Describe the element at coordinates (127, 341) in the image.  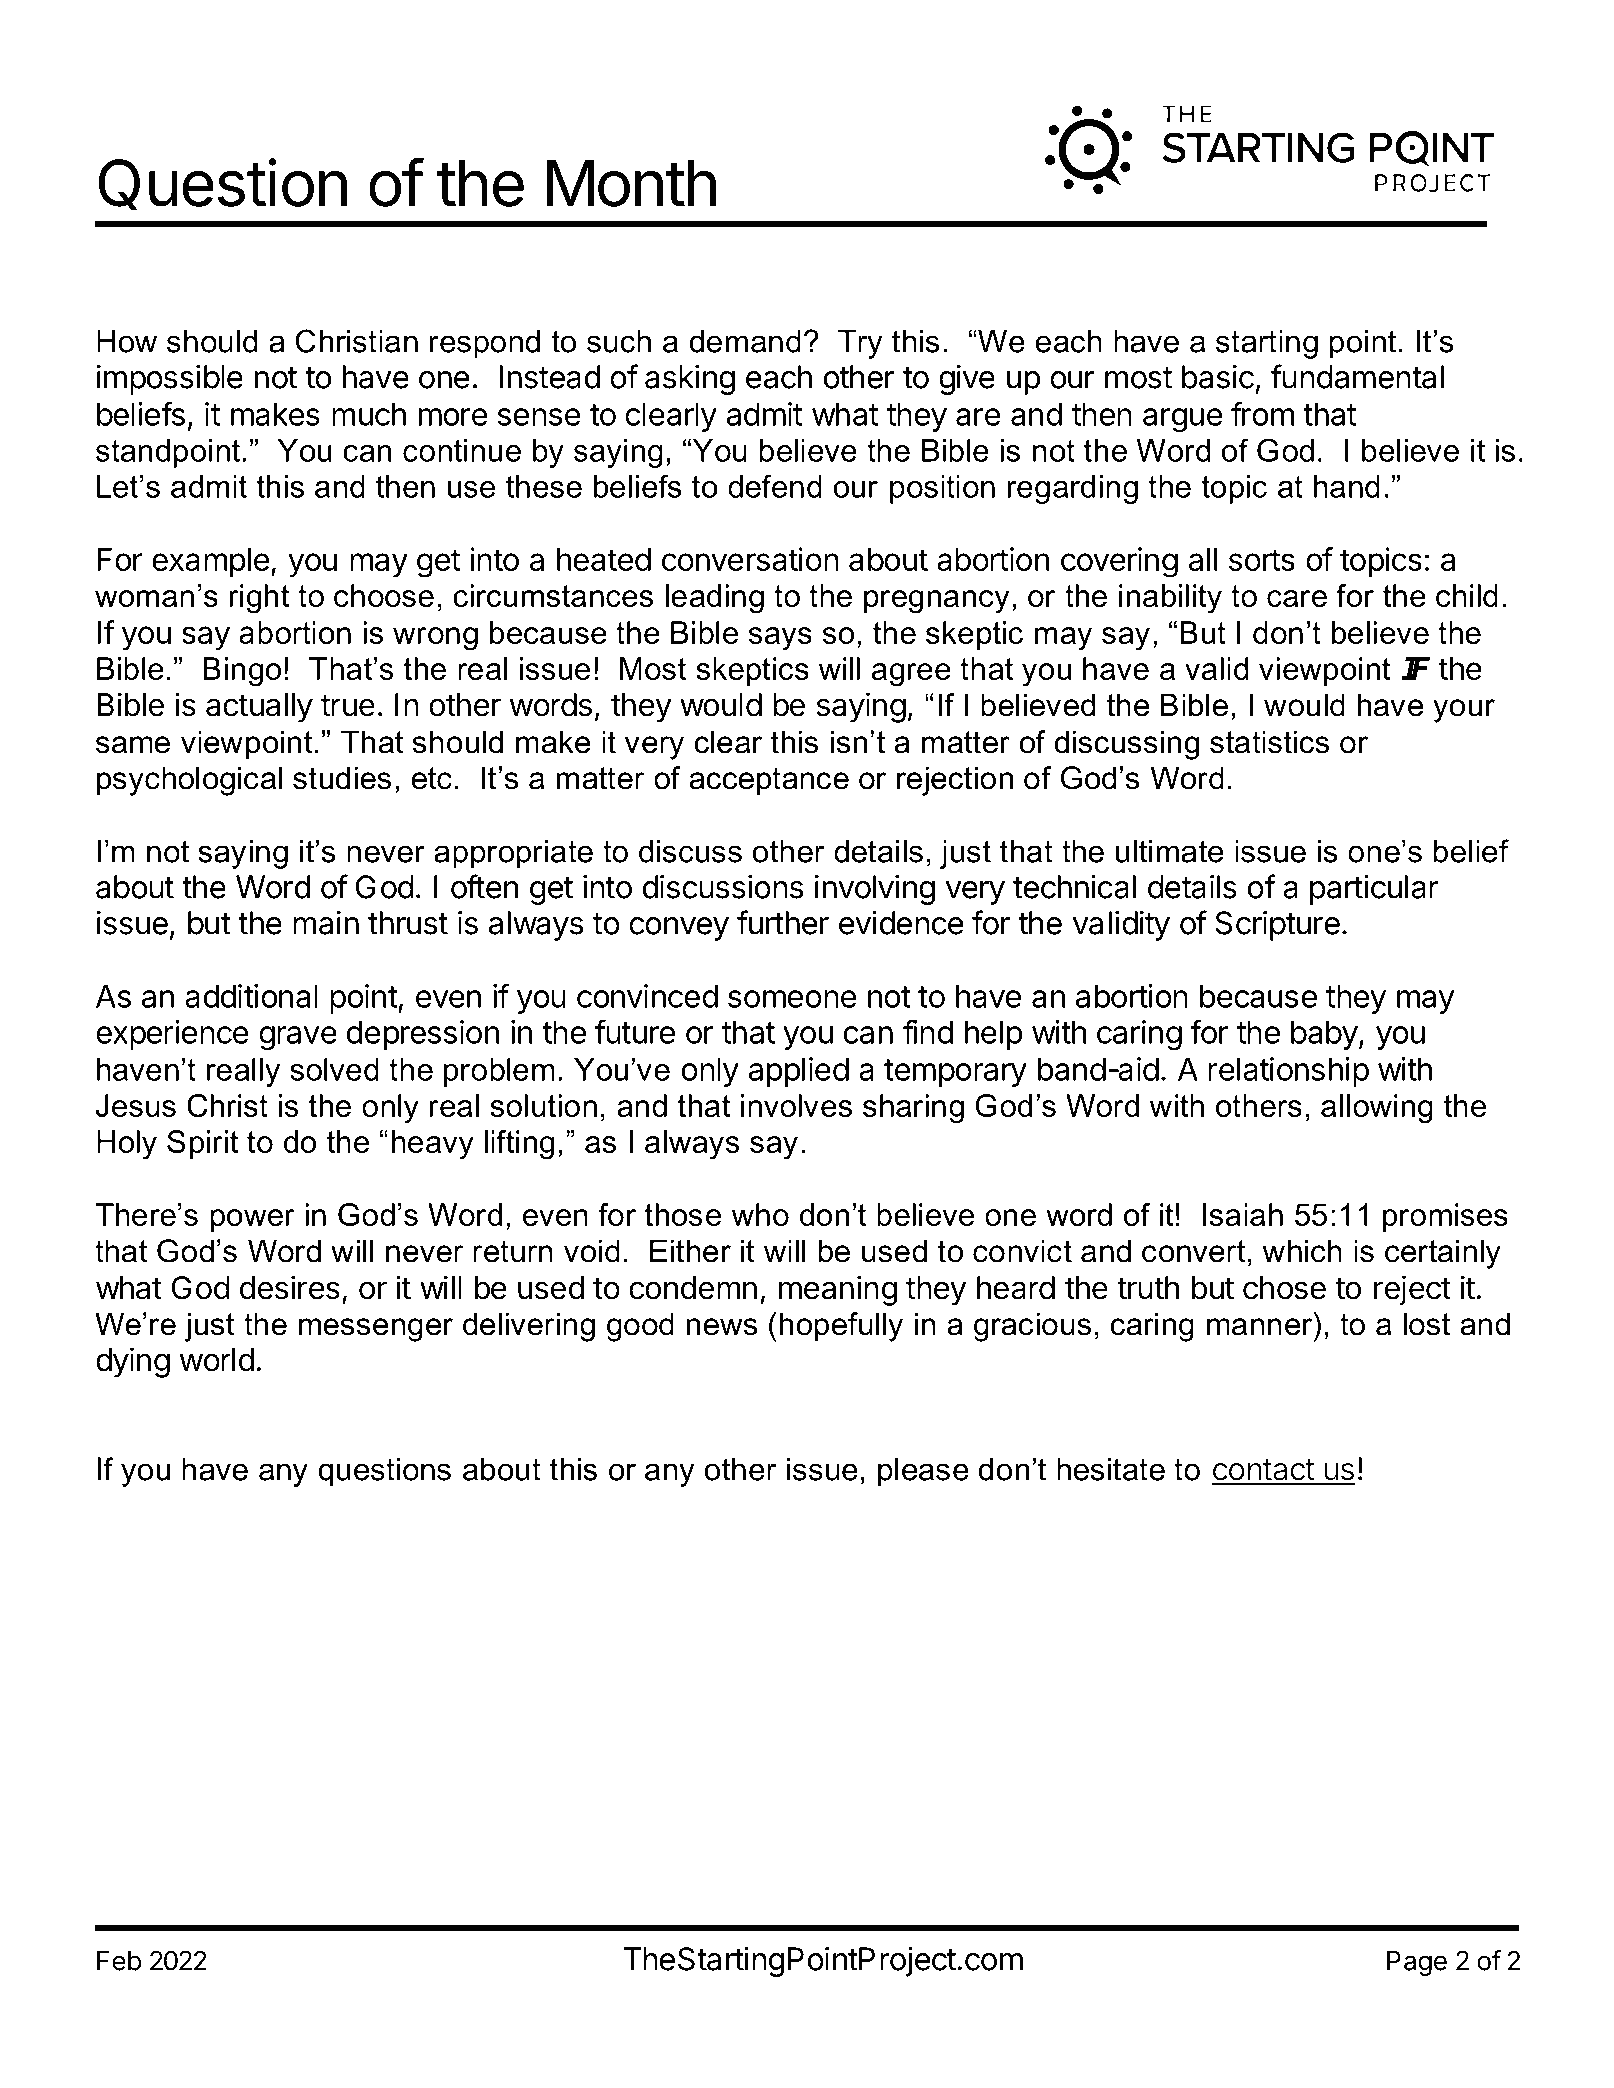
I see `How` at that location.
